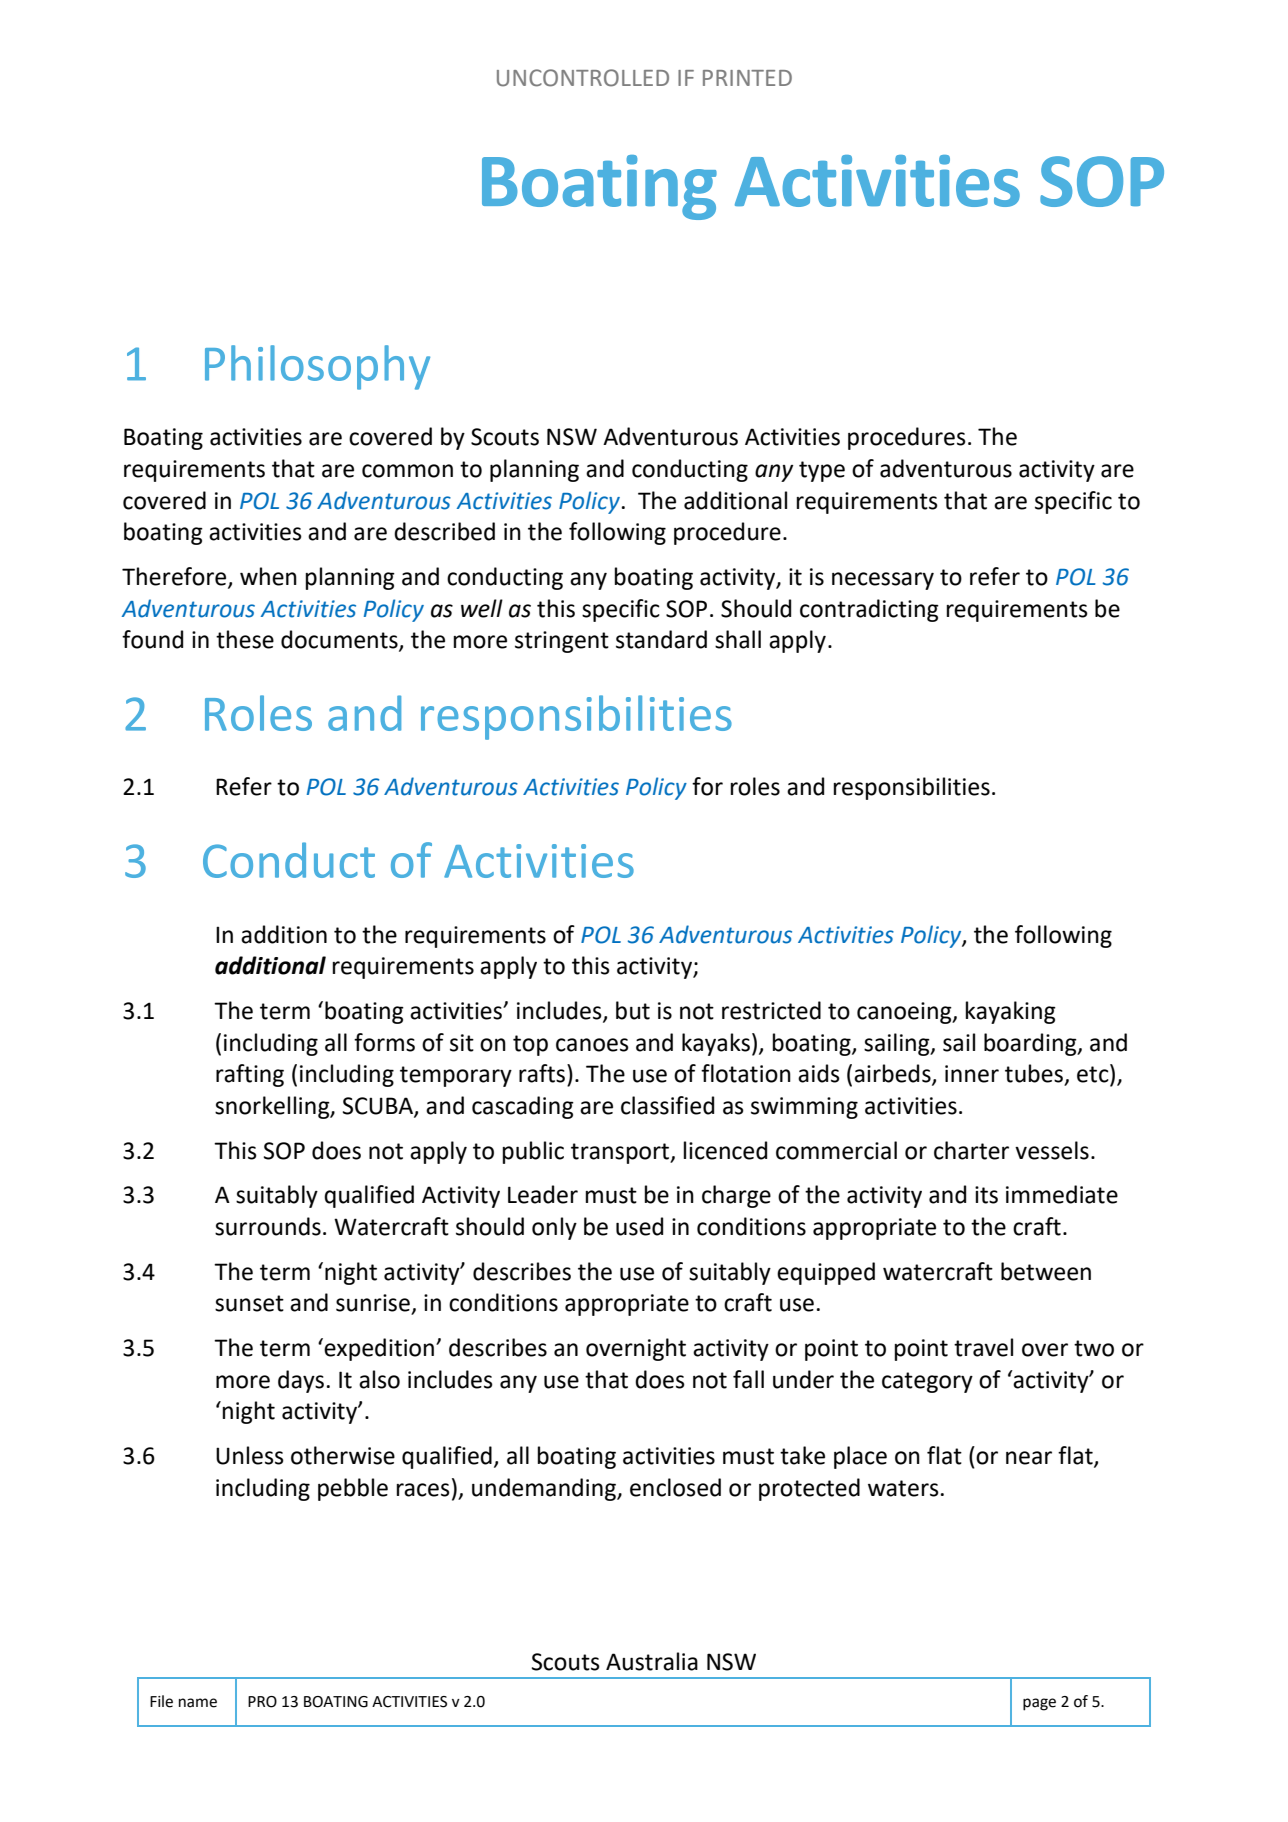 The height and width of the screenshot is (1822, 1288). Describe the element at coordinates (652, 1661) in the screenshot. I see `Australia` at that location.
